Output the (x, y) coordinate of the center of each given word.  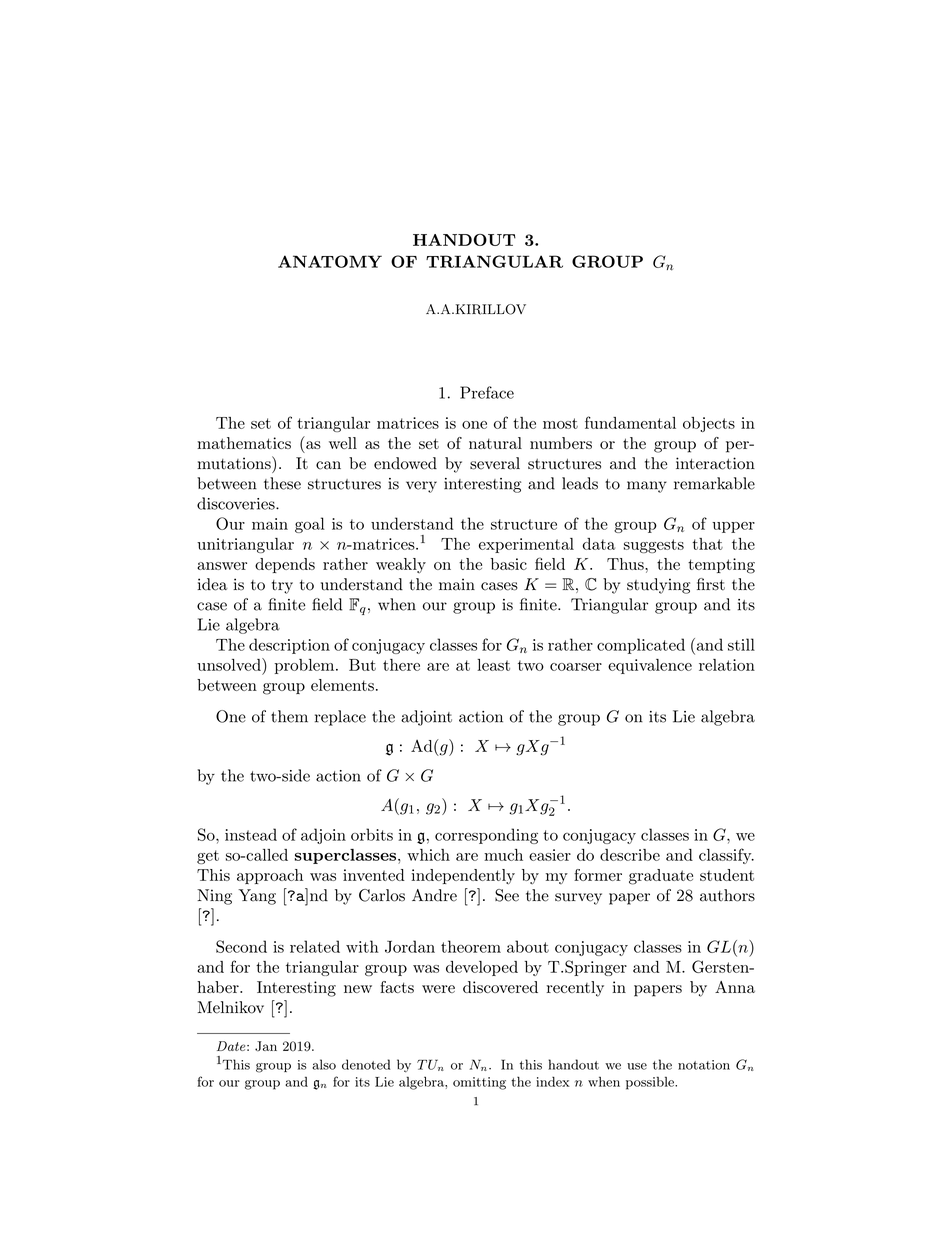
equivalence (650, 666)
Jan (266, 1046)
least (493, 665)
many (647, 487)
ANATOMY (330, 261)
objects (709, 424)
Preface (487, 392)
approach (270, 876)
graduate (661, 877)
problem (304, 666)
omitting (479, 1083)
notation (704, 1065)
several (495, 463)
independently (463, 877)
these (282, 483)
